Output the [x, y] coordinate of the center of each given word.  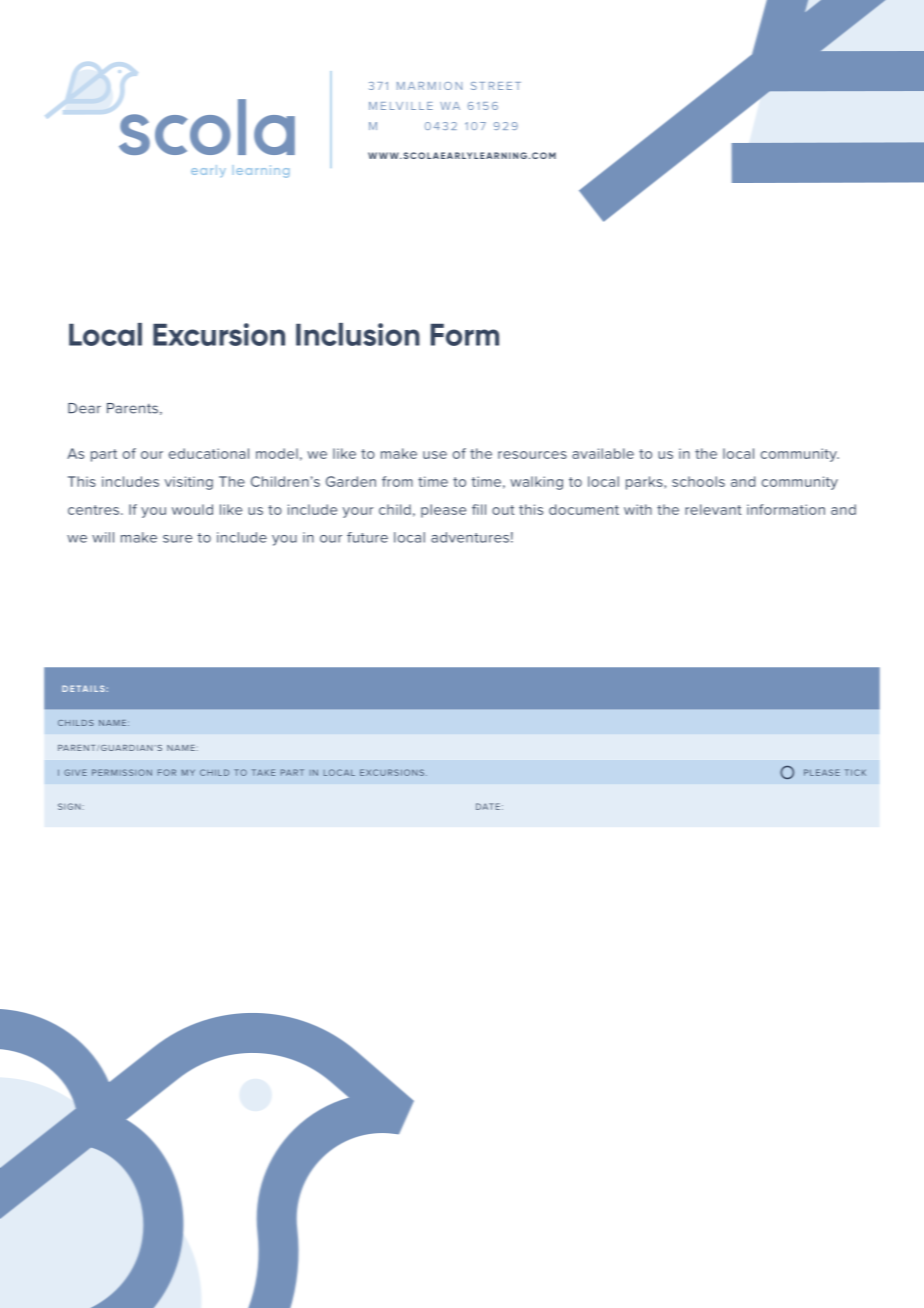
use [435, 455]
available [603, 453]
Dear [84, 408]
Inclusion [358, 334]
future [367, 537]
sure [177, 539]
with [638, 509]
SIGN [69, 806]
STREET [496, 86]
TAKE [263, 772]
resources [532, 455]
